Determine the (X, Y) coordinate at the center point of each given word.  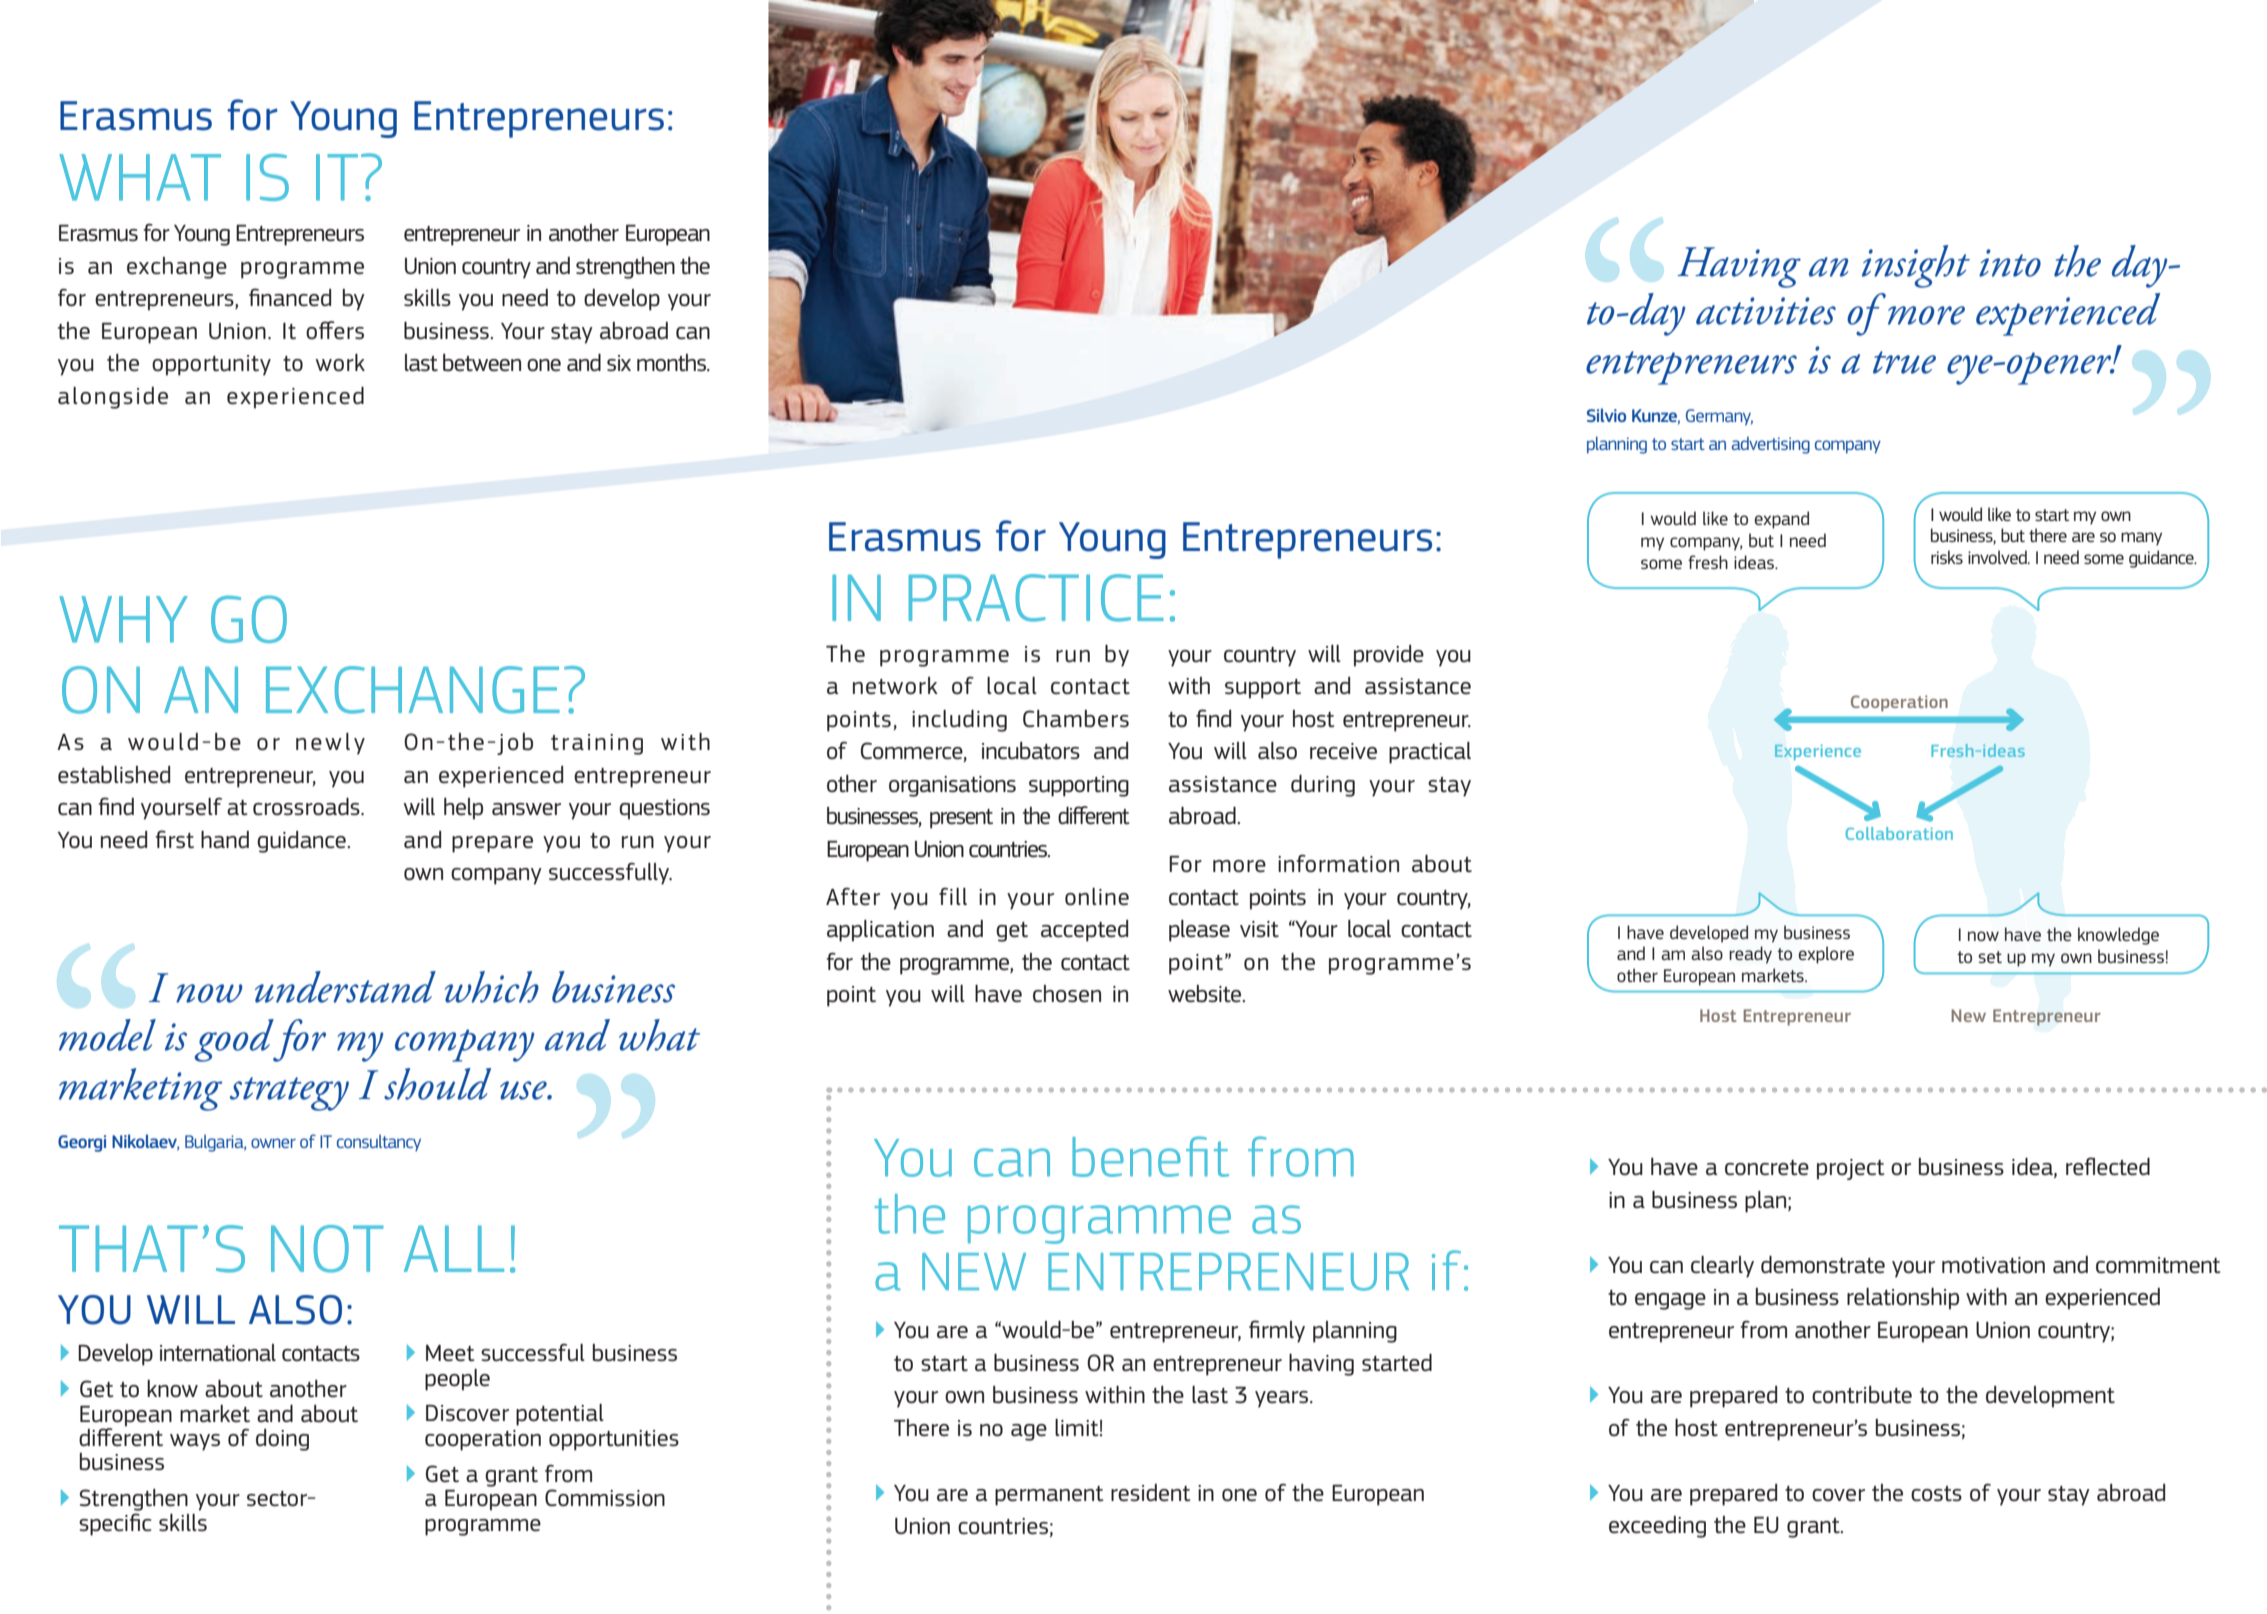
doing (282, 1440)
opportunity (211, 365)
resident (1151, 1493)
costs (1936, 1493)
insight (1916, 266)
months (673, 362)
